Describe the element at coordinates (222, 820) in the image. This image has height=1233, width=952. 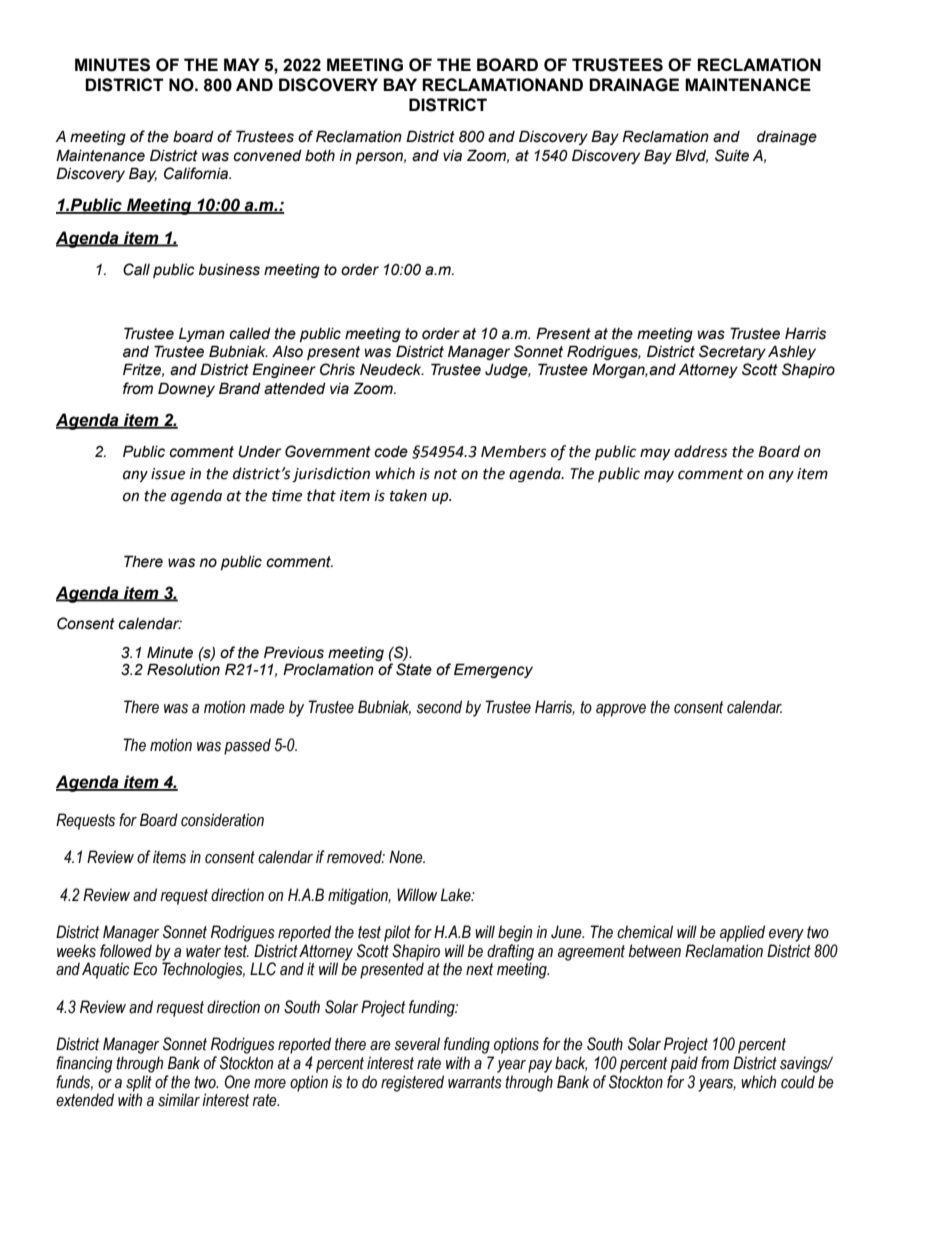
I see `consideration` at that location.
